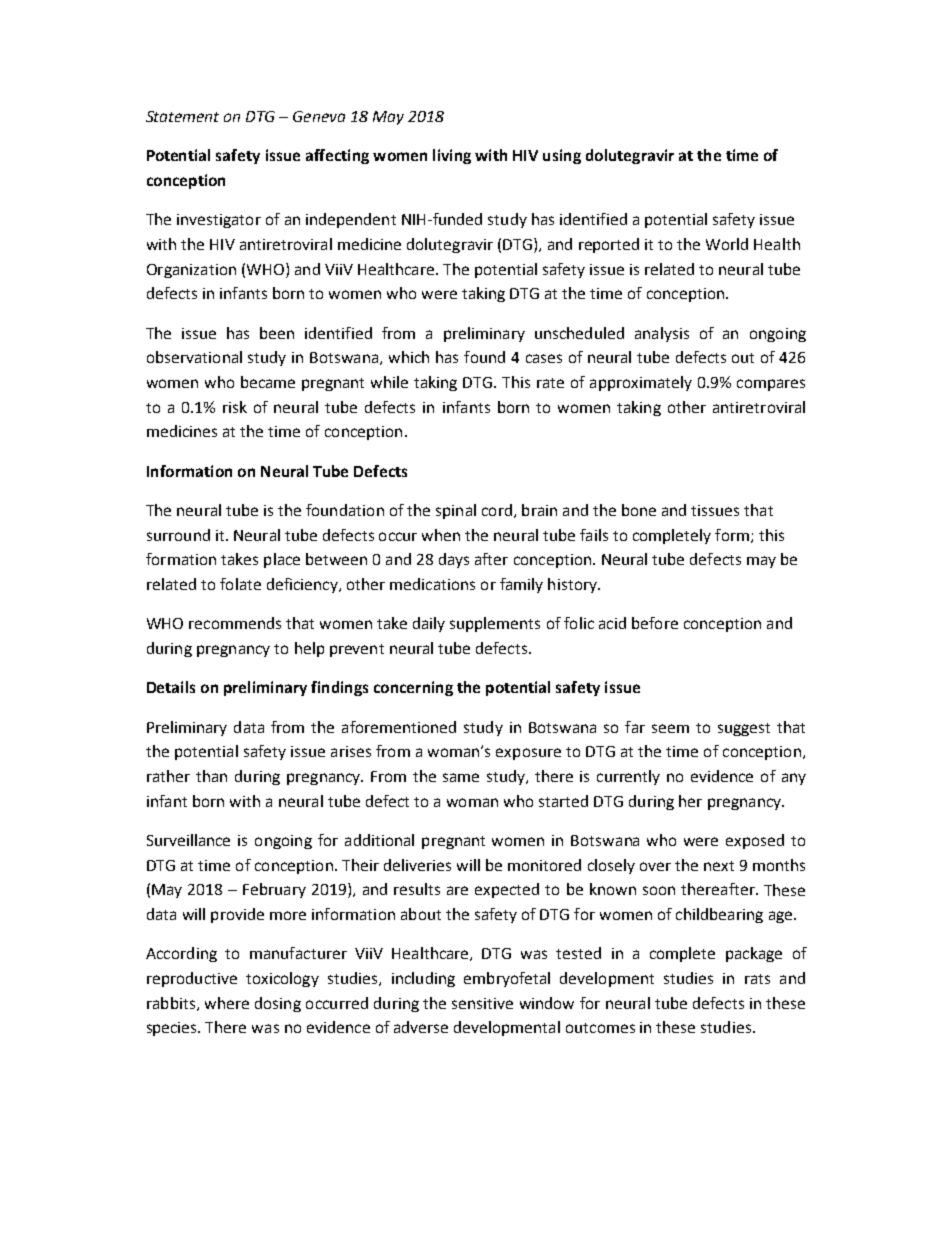 The width and height of the image is (952, 1233). I want to click on sensitive, so click(482, 1003).
